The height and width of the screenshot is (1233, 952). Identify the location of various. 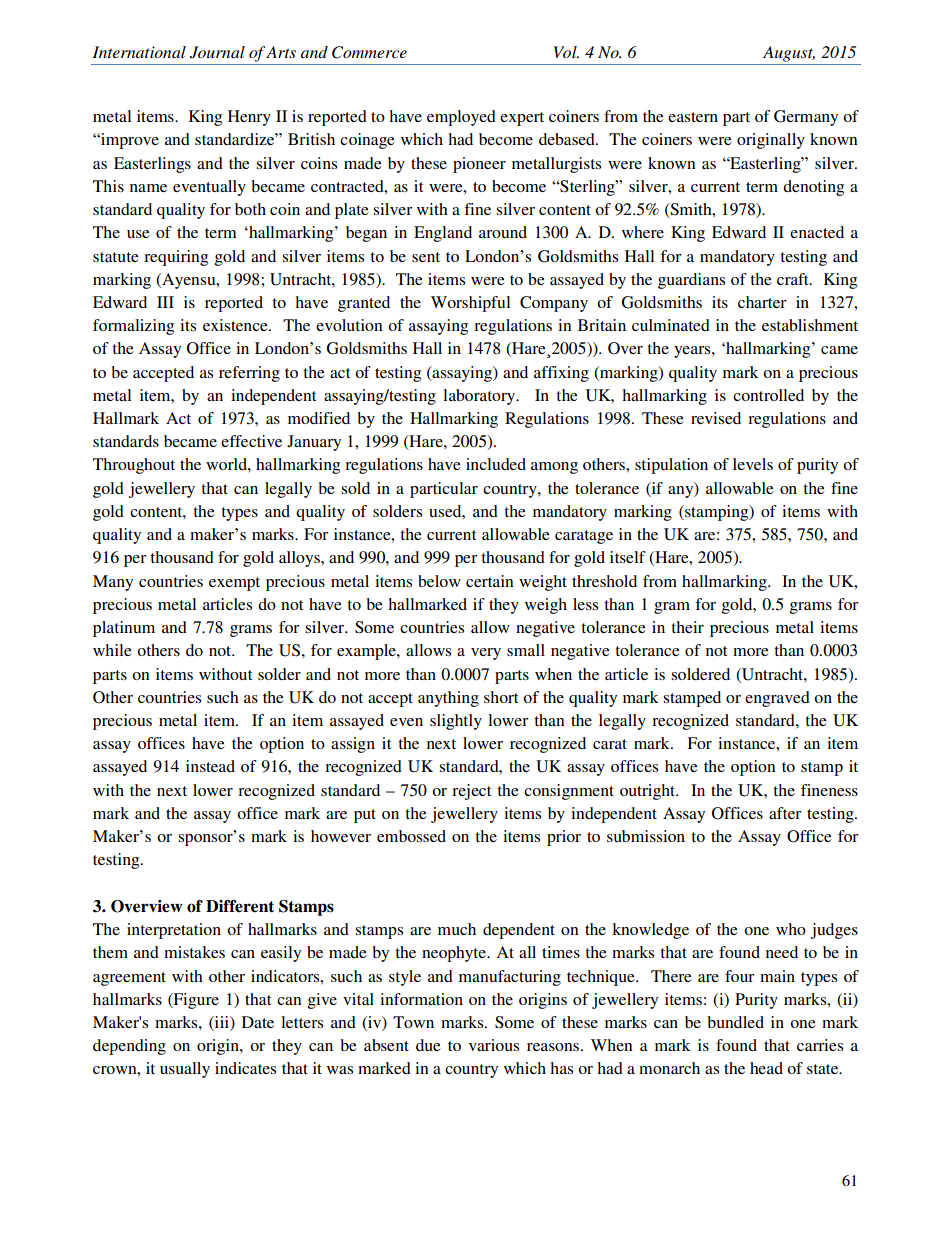
(494, 1045).
